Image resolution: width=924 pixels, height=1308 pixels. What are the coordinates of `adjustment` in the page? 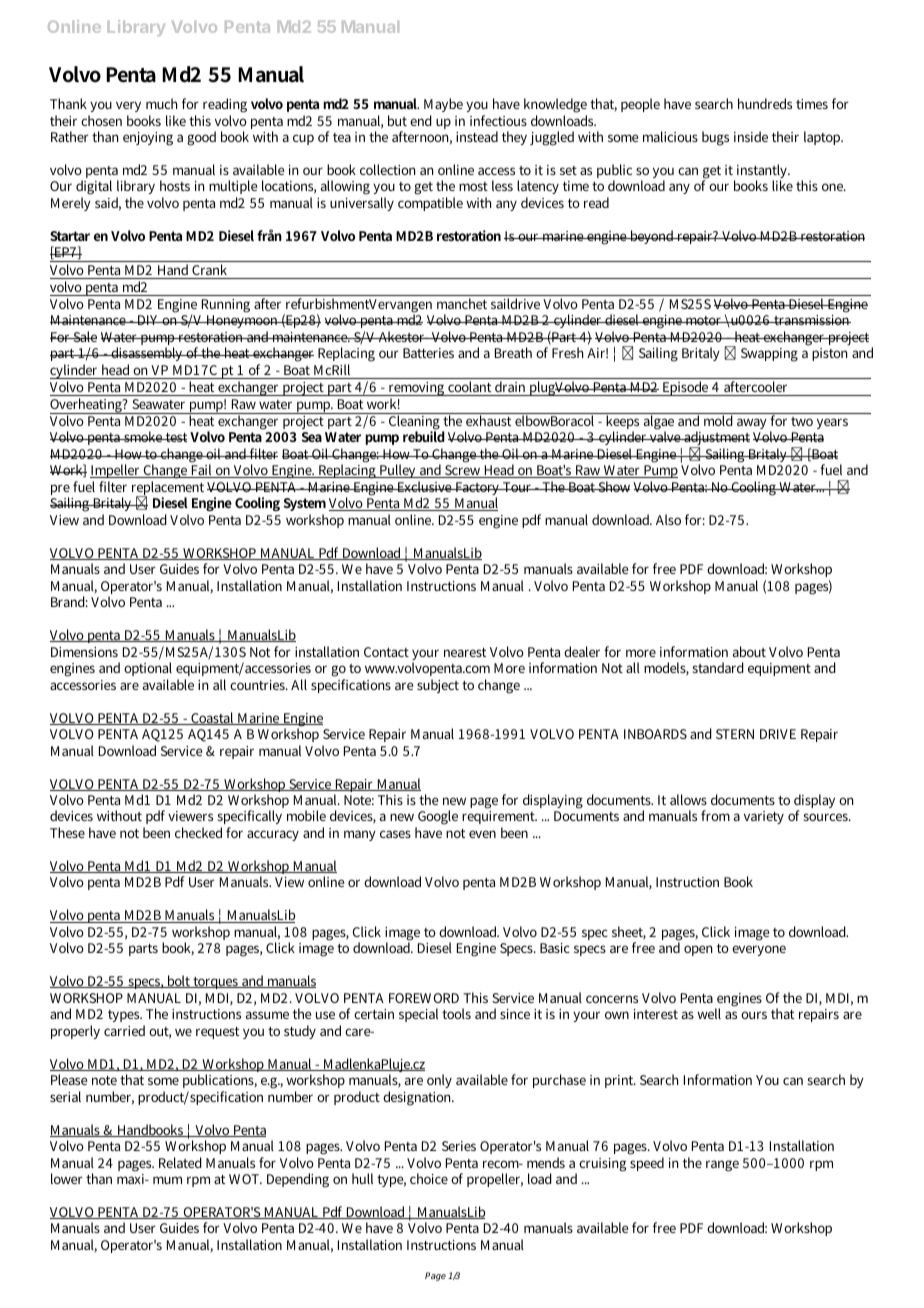 It's located at (716, 440).
